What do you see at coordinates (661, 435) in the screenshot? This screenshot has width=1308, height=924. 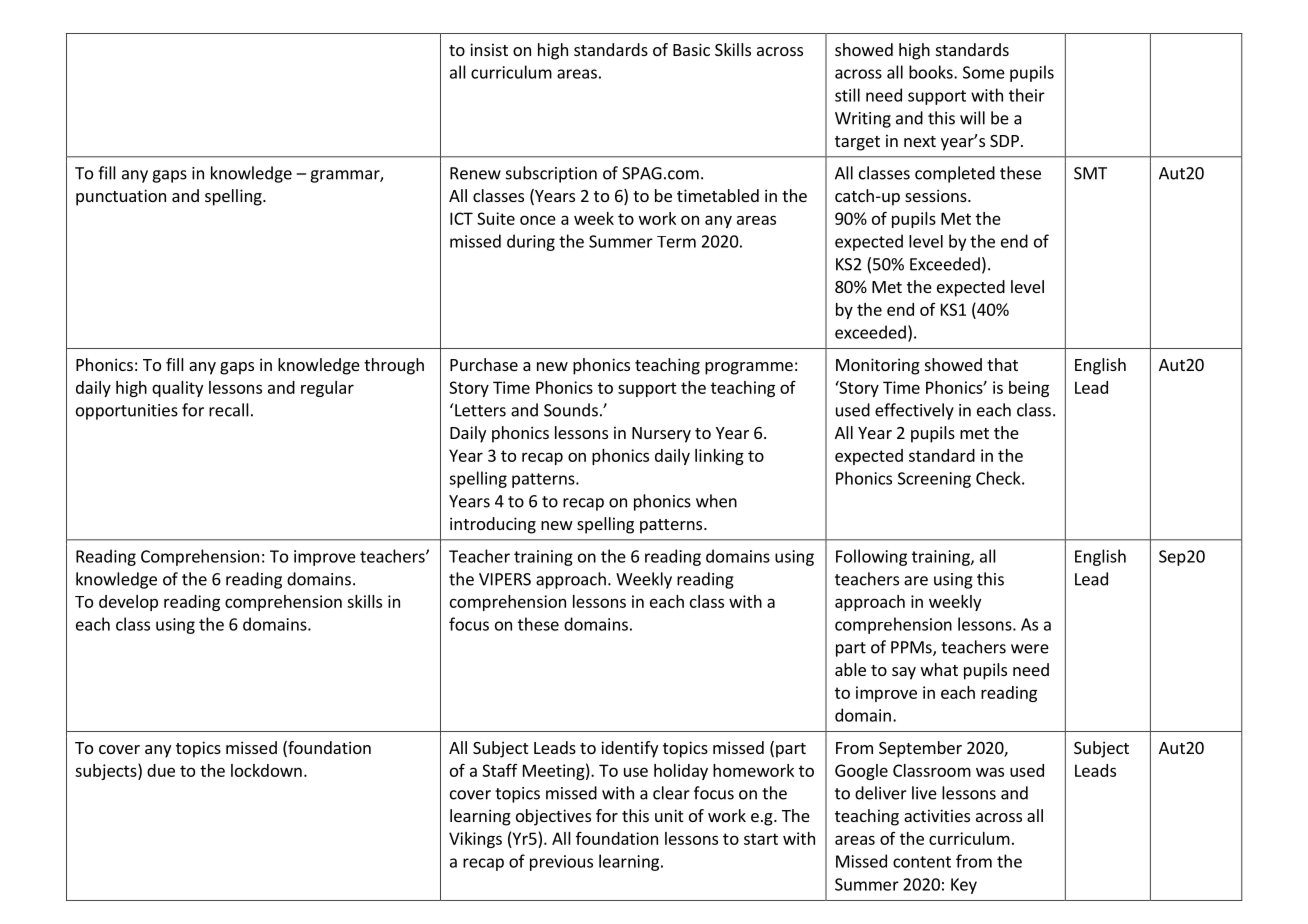 I see `Nursery` at bounding box center [661, 435].
